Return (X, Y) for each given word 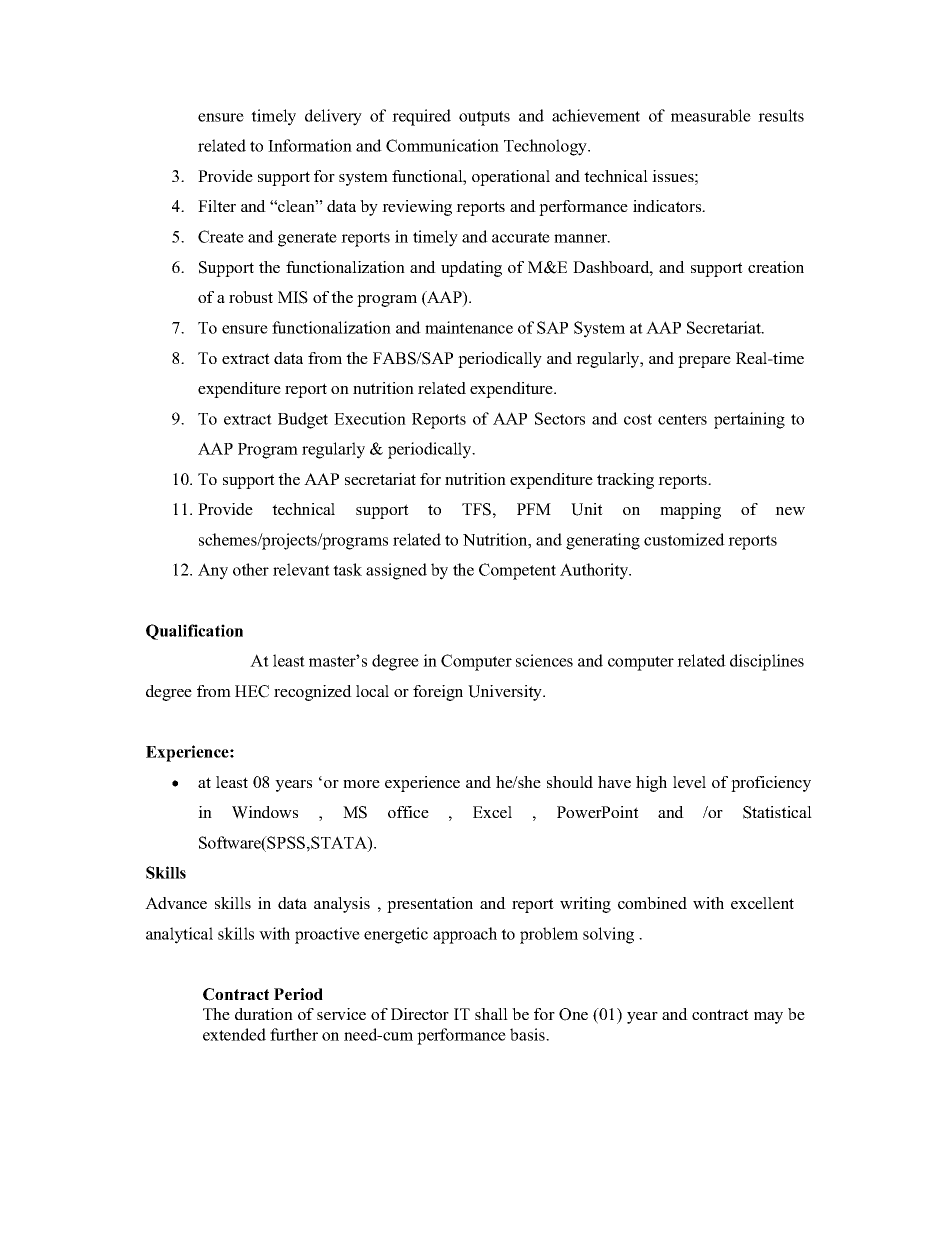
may (768, 1018)
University (506, 693)
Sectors (560, 418)
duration (264, 1014)
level (689, 782)
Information (310, 145)
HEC (252, 691)
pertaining (749, 420)
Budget (303, 420)
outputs (484, 118)
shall (491, 1014)
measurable (711, 115)
